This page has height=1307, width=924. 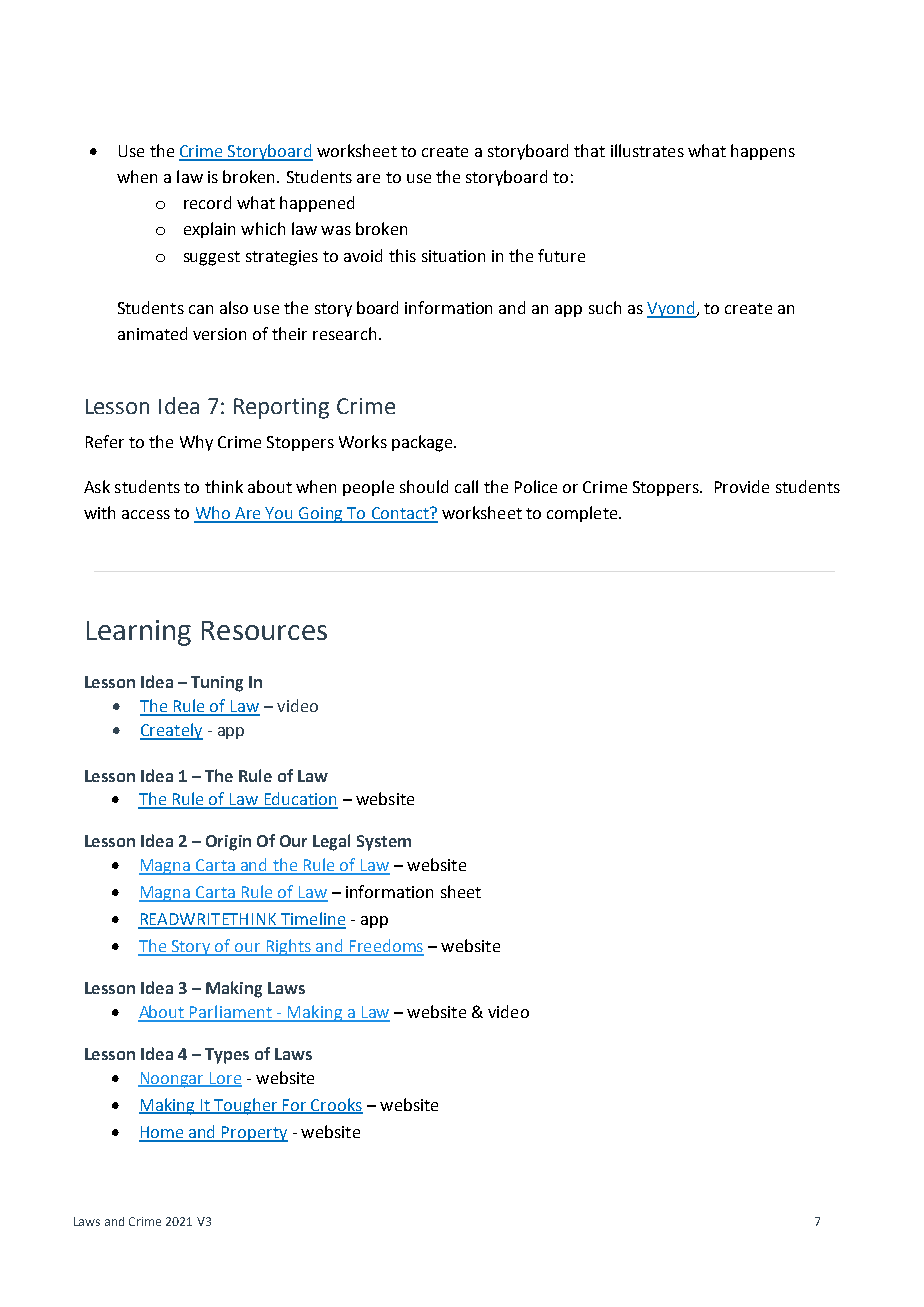 What do you see at coordinates (139, 633) in the page?
I see `Learning` at bounding box center [139, 633].
